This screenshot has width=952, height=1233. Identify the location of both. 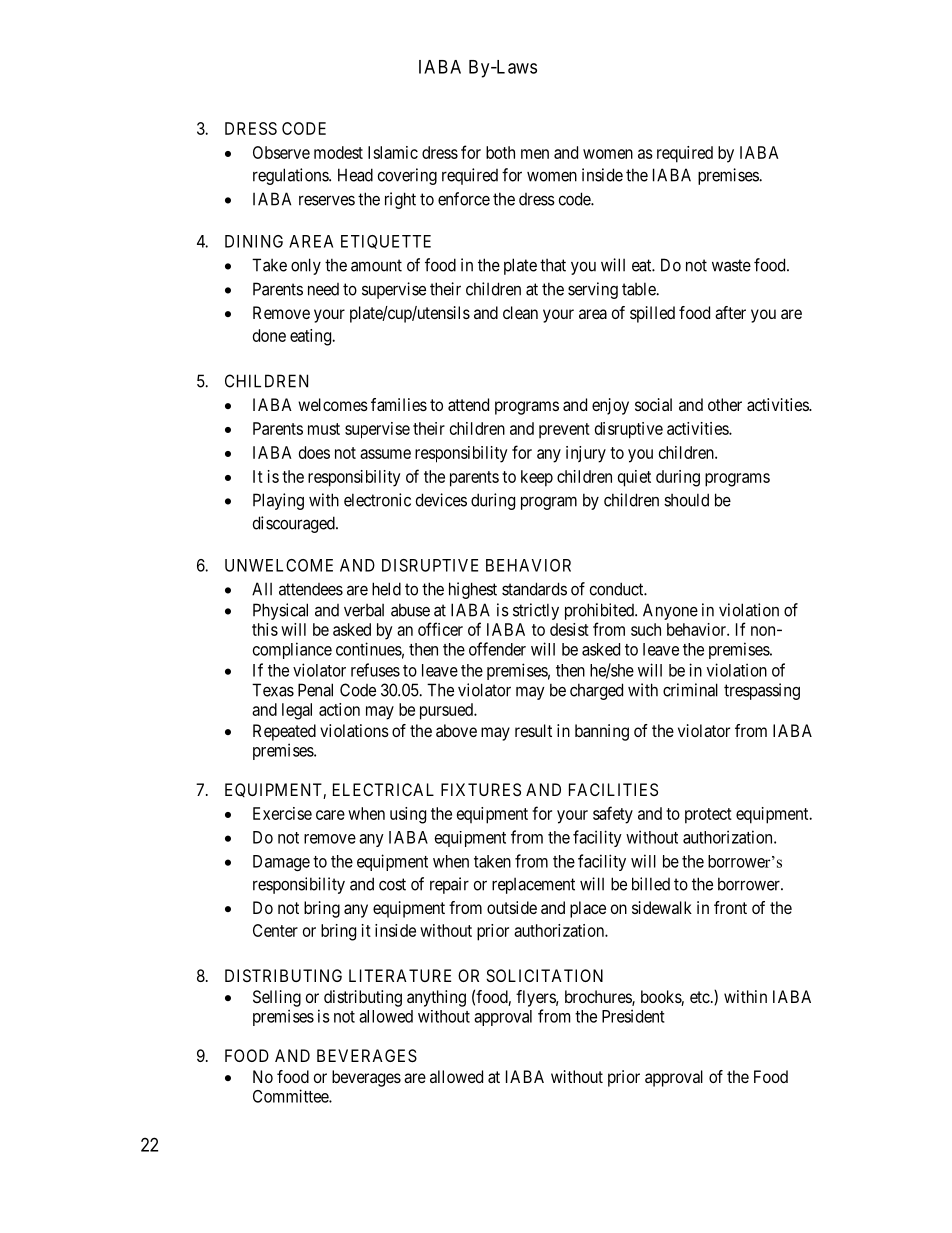
(500, 152).
